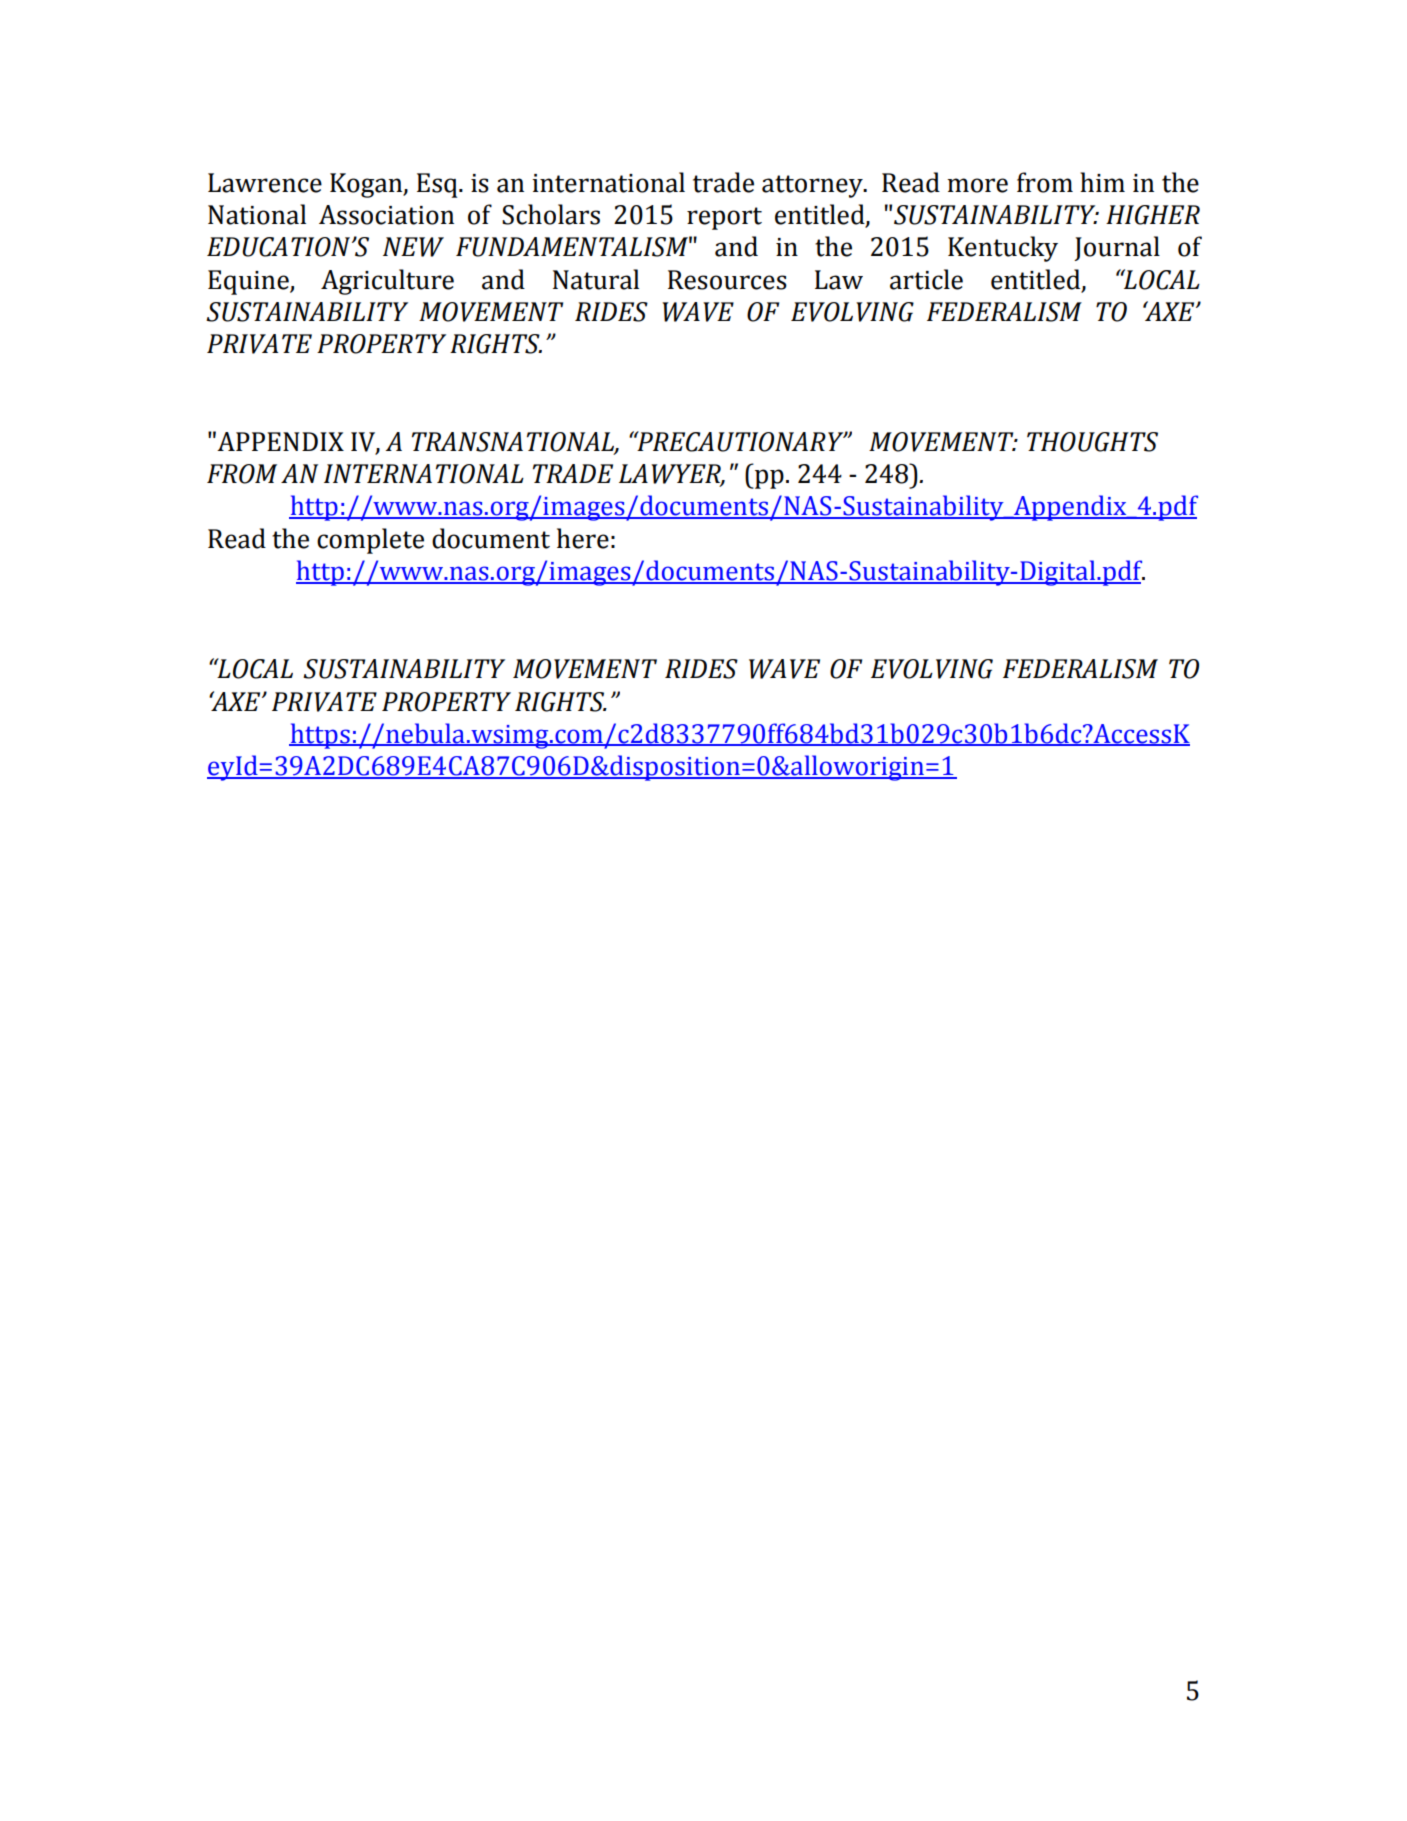 The width and height of the image is (1407, 1821). I want to click on Journal, so click(1117, 248).
